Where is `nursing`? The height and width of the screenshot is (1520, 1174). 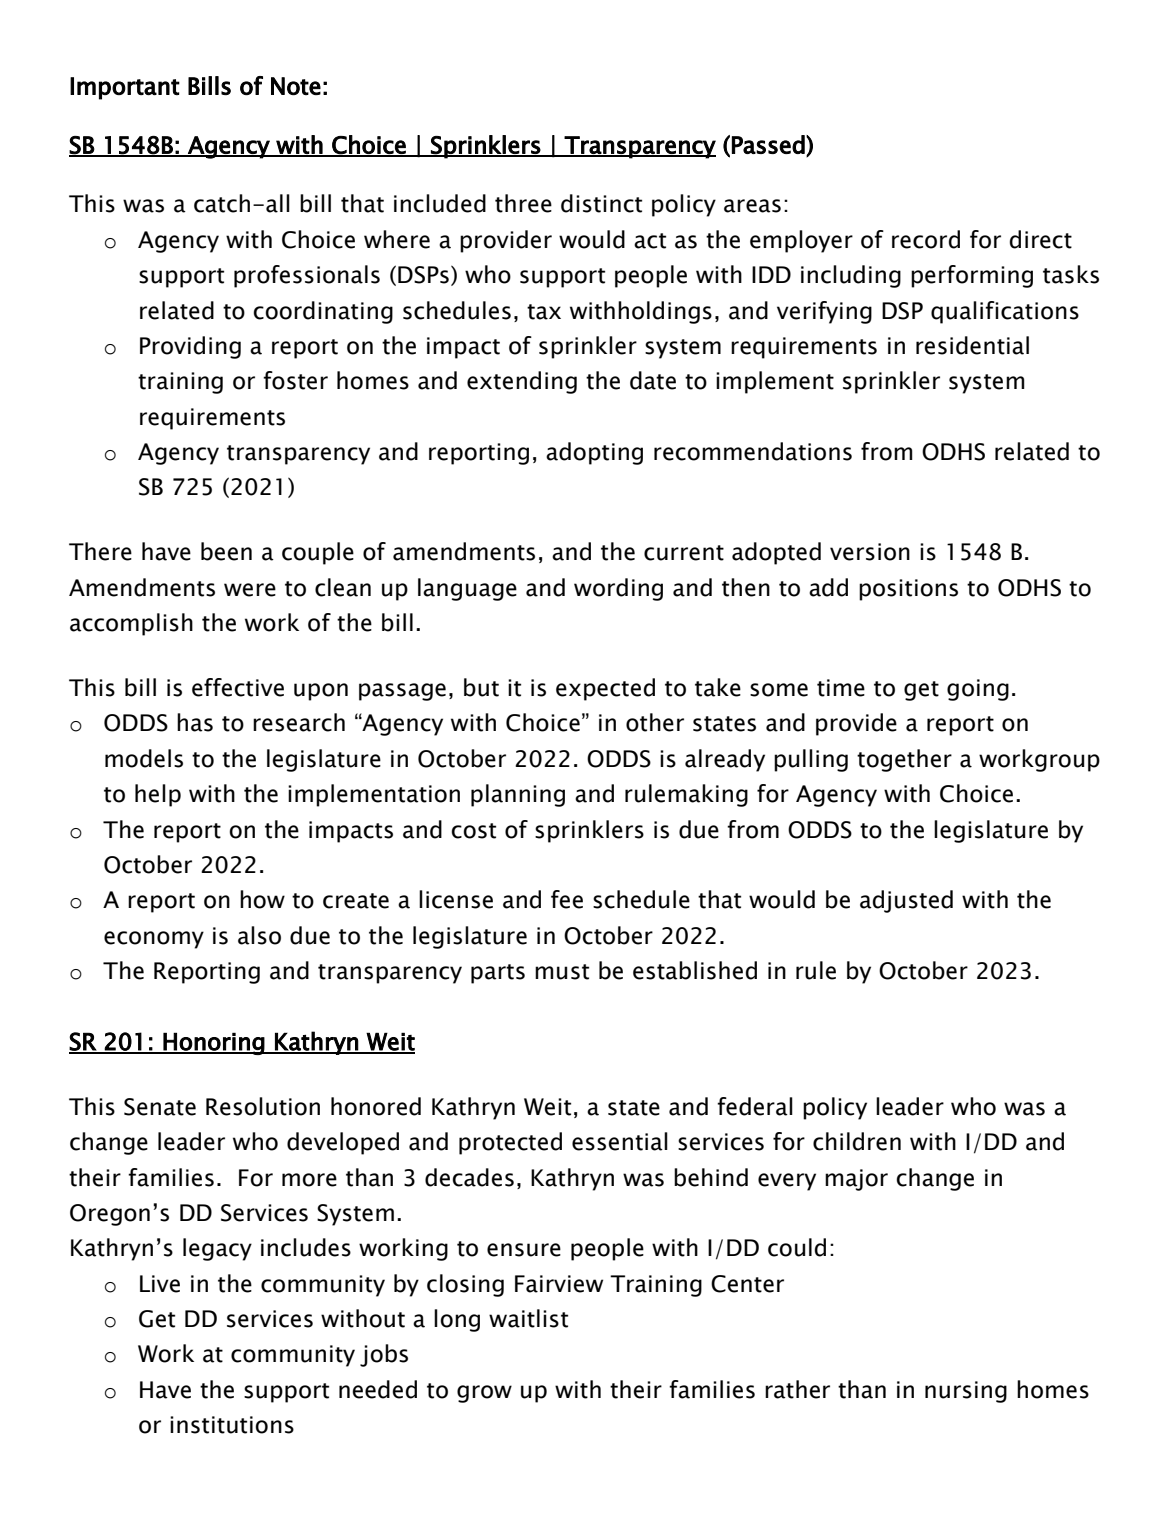
nursing is located at coordinates (966, 1392).
